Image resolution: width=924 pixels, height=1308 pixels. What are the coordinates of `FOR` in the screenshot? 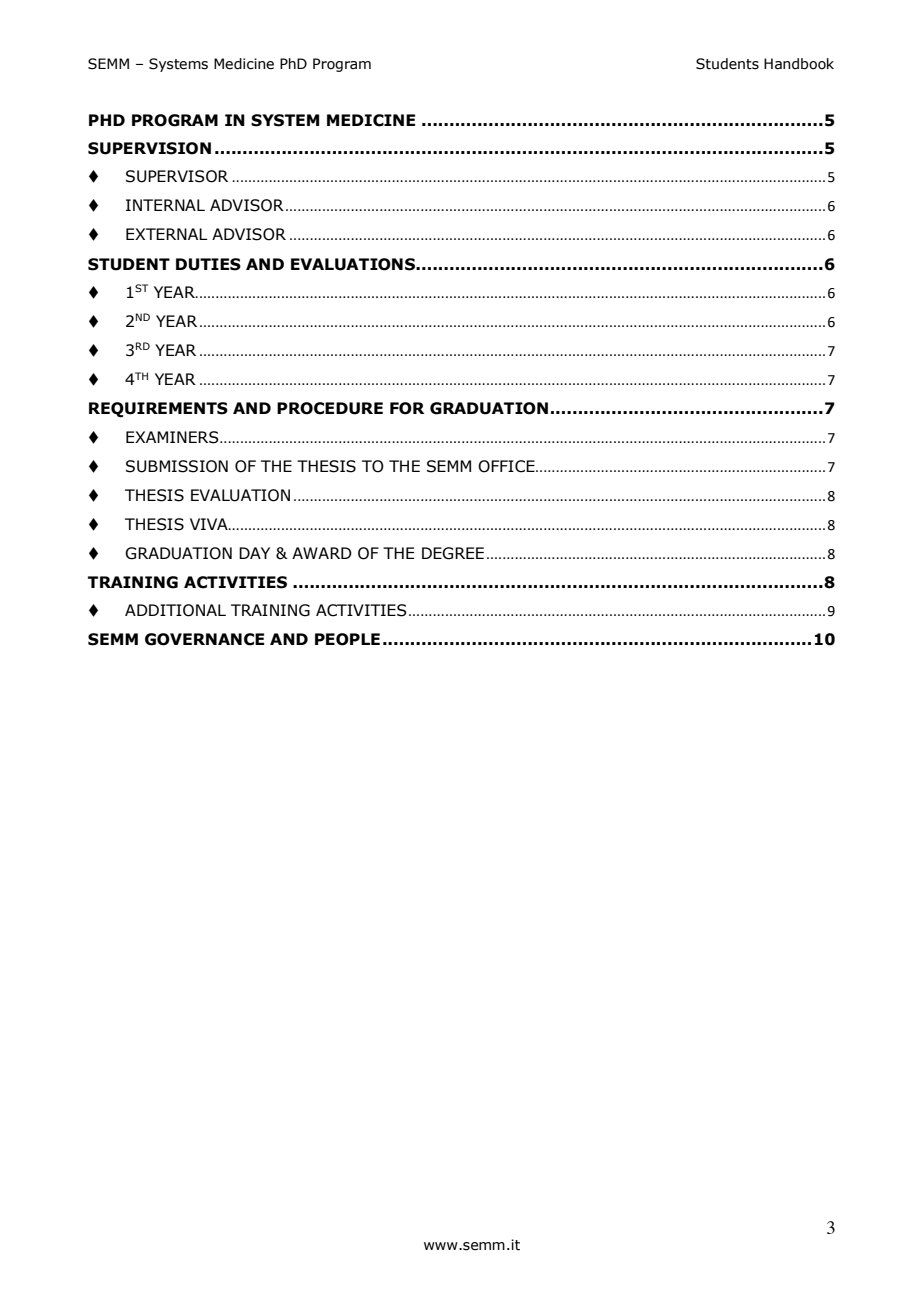 It's located at (407, 408).
